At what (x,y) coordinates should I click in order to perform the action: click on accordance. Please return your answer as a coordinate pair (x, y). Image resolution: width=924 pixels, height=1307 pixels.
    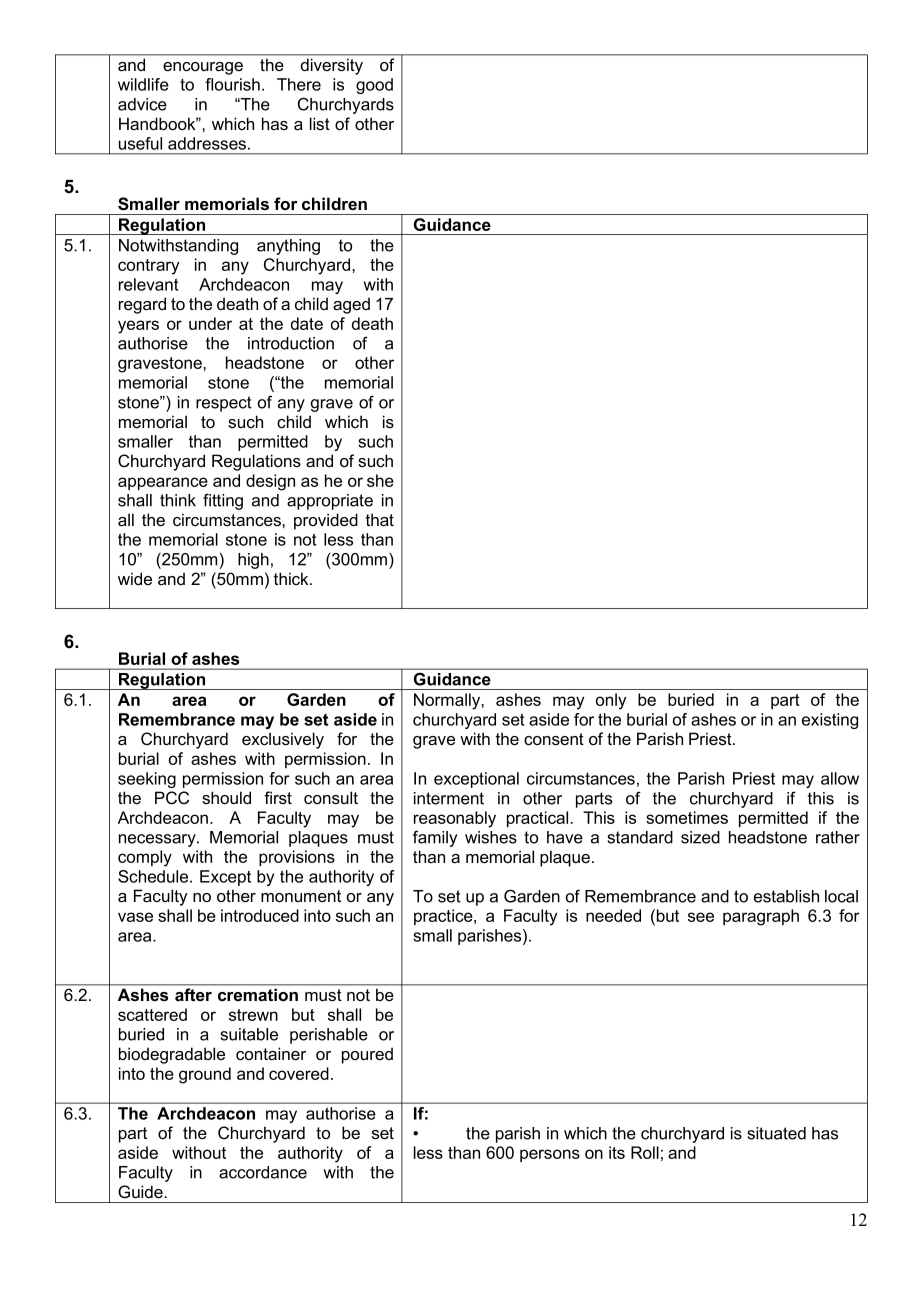
    Looking at the image, I should click on (263, 1172).
